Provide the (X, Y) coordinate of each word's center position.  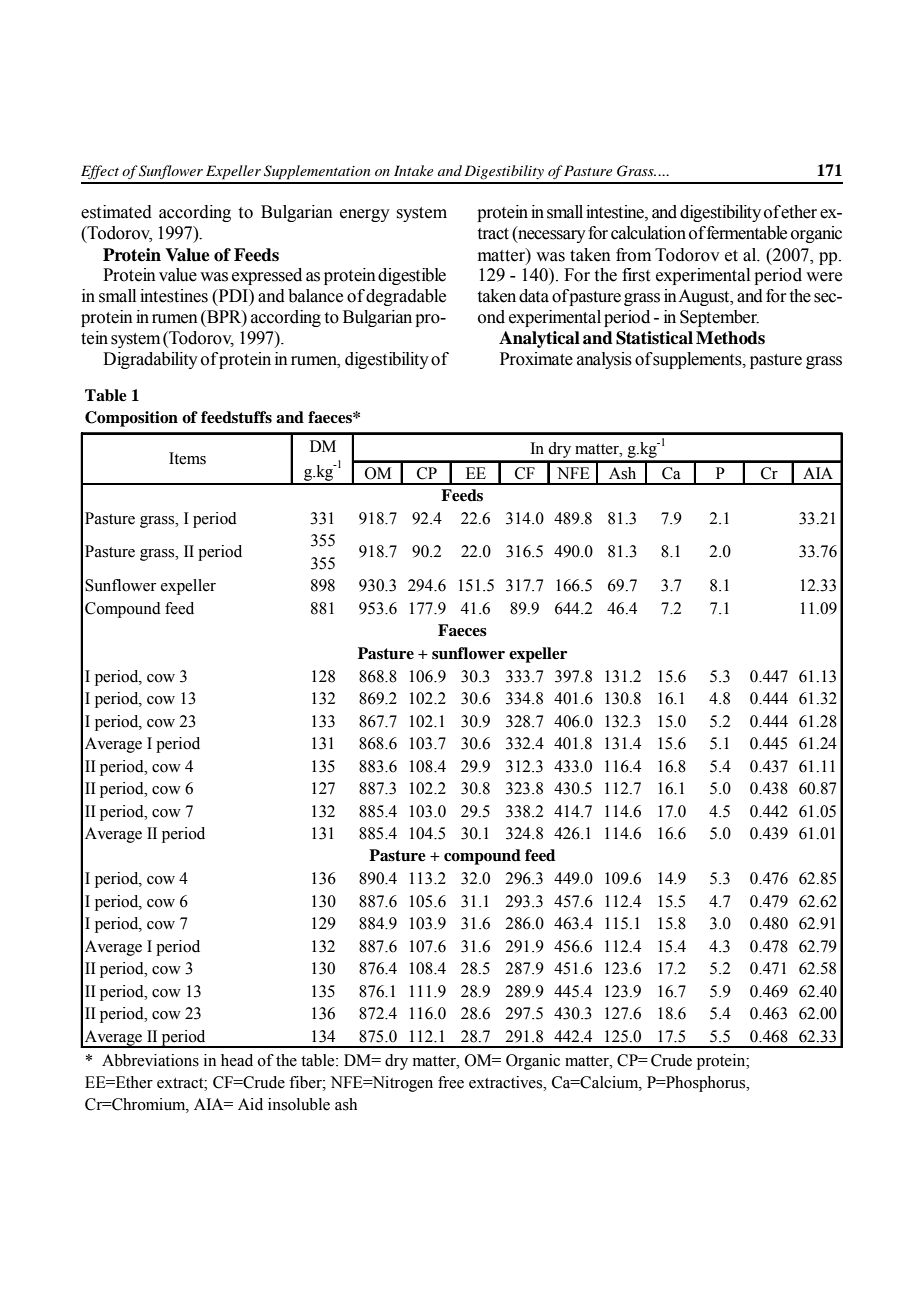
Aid (250, 1104)
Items (187, 458)
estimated (116, 212)
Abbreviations (150, 1060)
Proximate (536, 359)
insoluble (299, 1104)
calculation (648, 233)
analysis (604, 360)
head (237, 1060)
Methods (730, 338)
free (451, 1082)
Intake (413, 170)
